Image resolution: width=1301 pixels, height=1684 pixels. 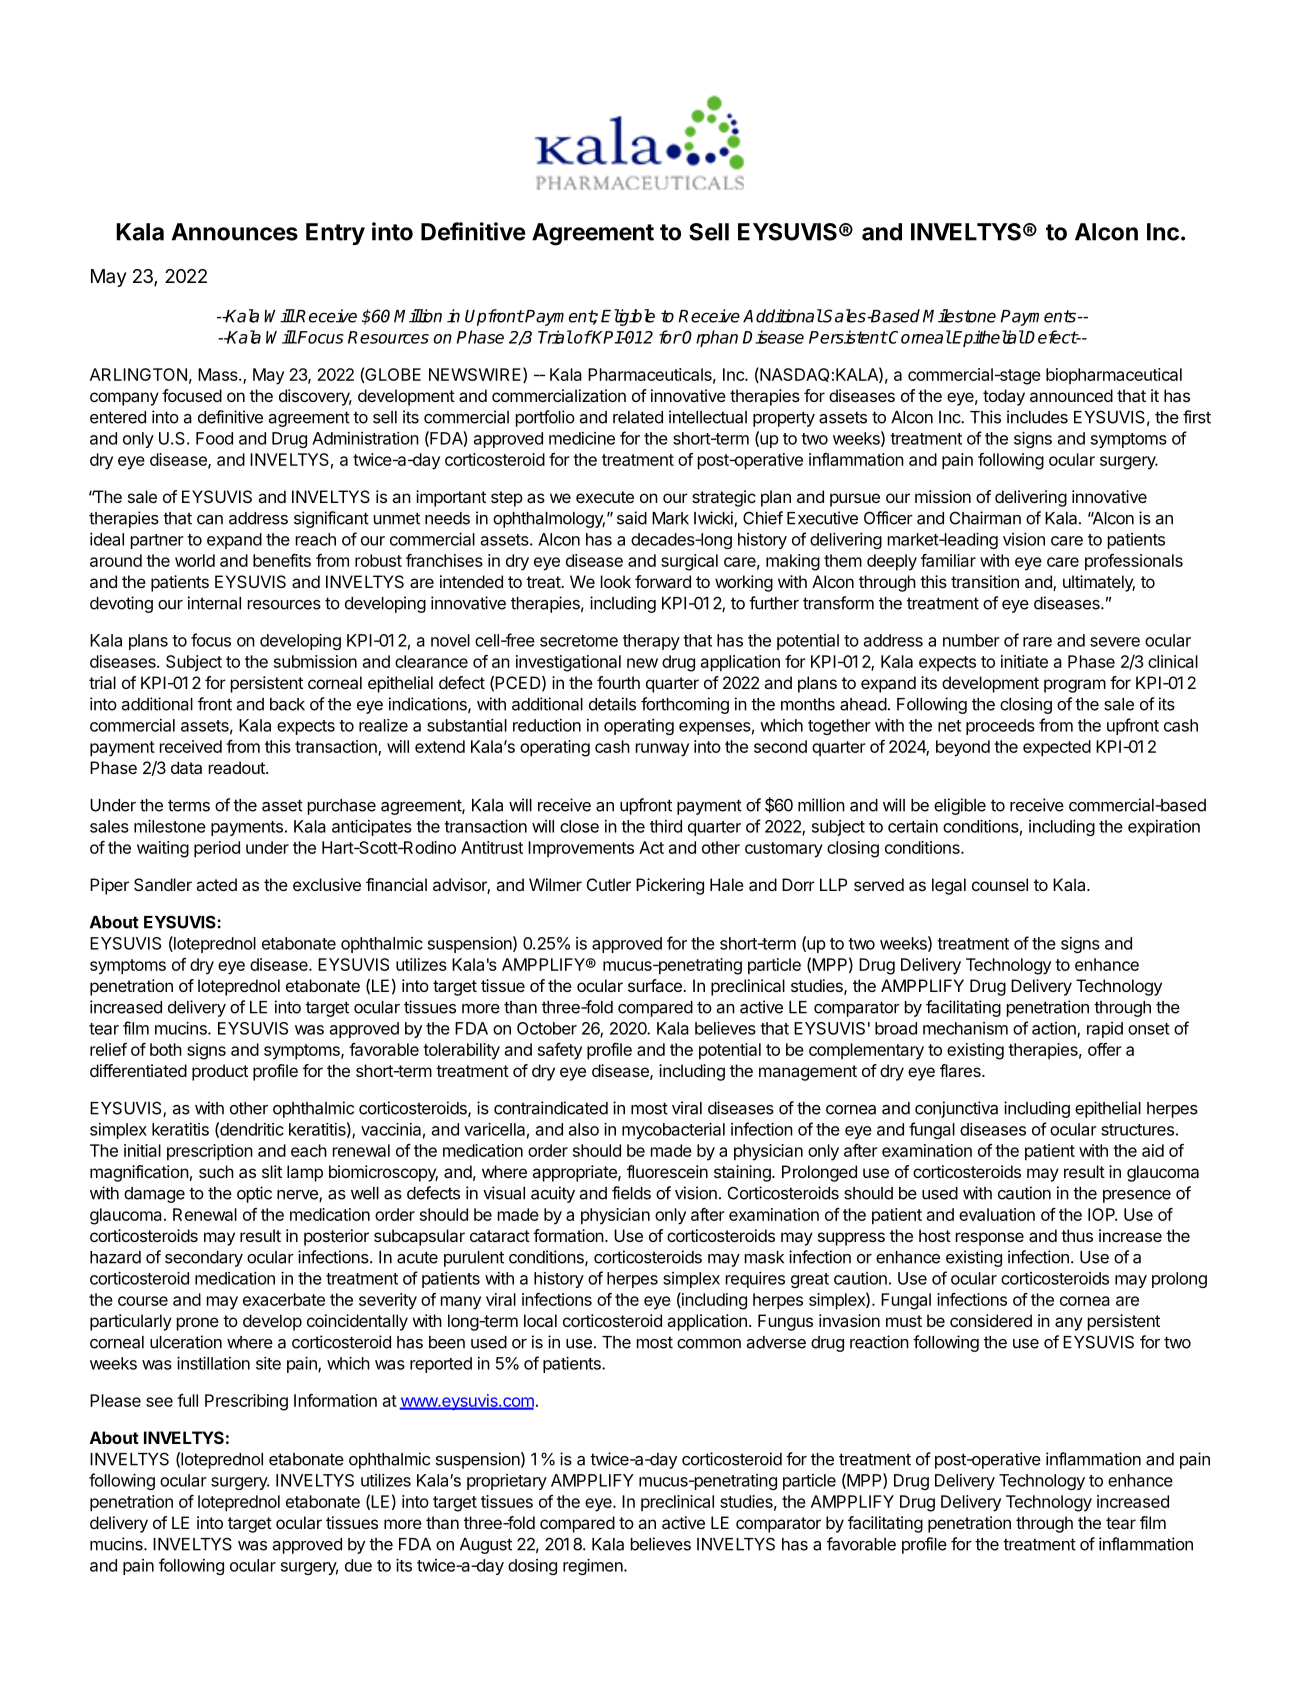 What do you see at coordinates (1114, 376) in the screenshot?
I see `biopharmaceutical` at bounding box center [1114, 376].
